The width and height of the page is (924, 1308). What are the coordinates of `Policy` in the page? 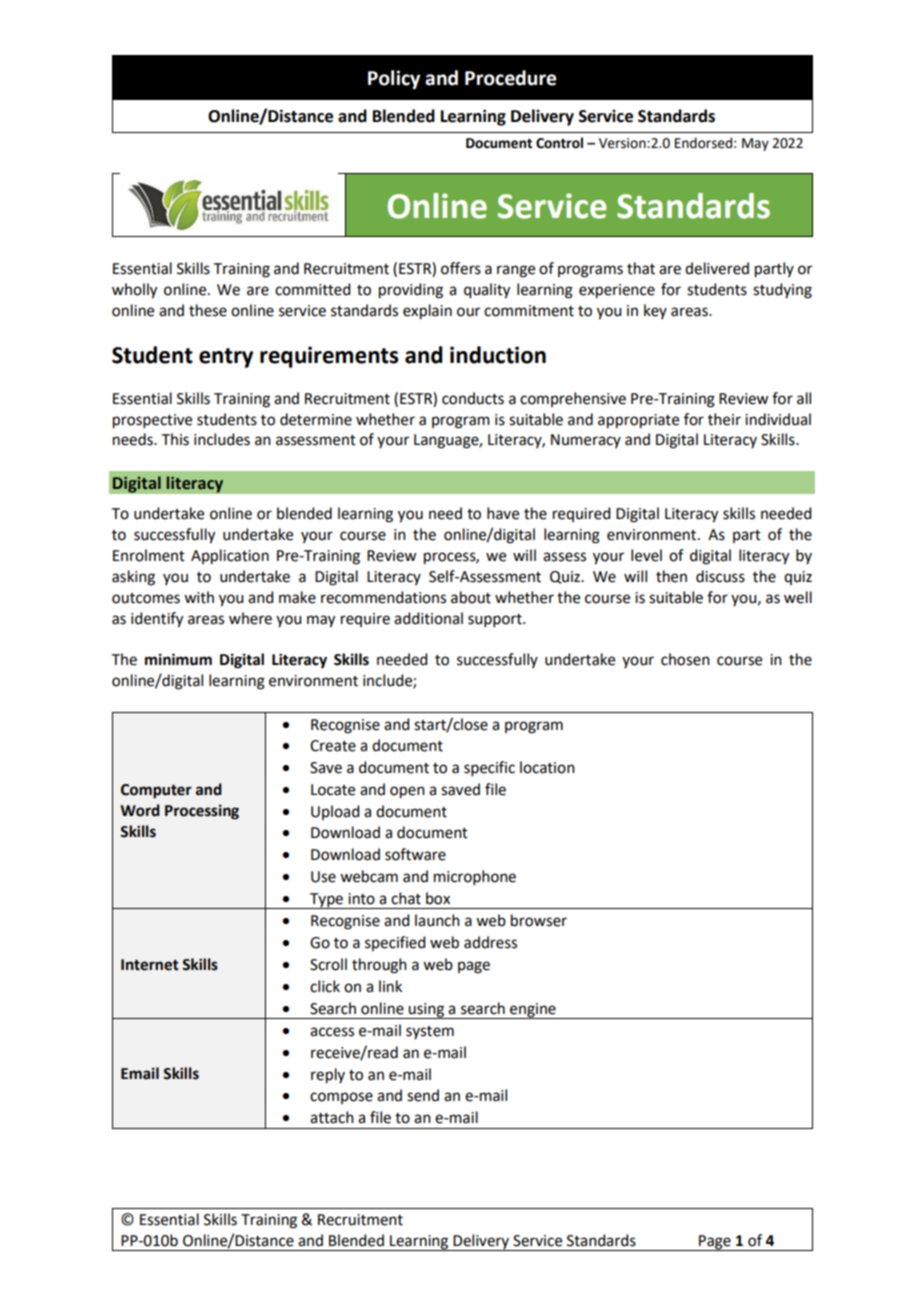 It's located at (394, 79).
